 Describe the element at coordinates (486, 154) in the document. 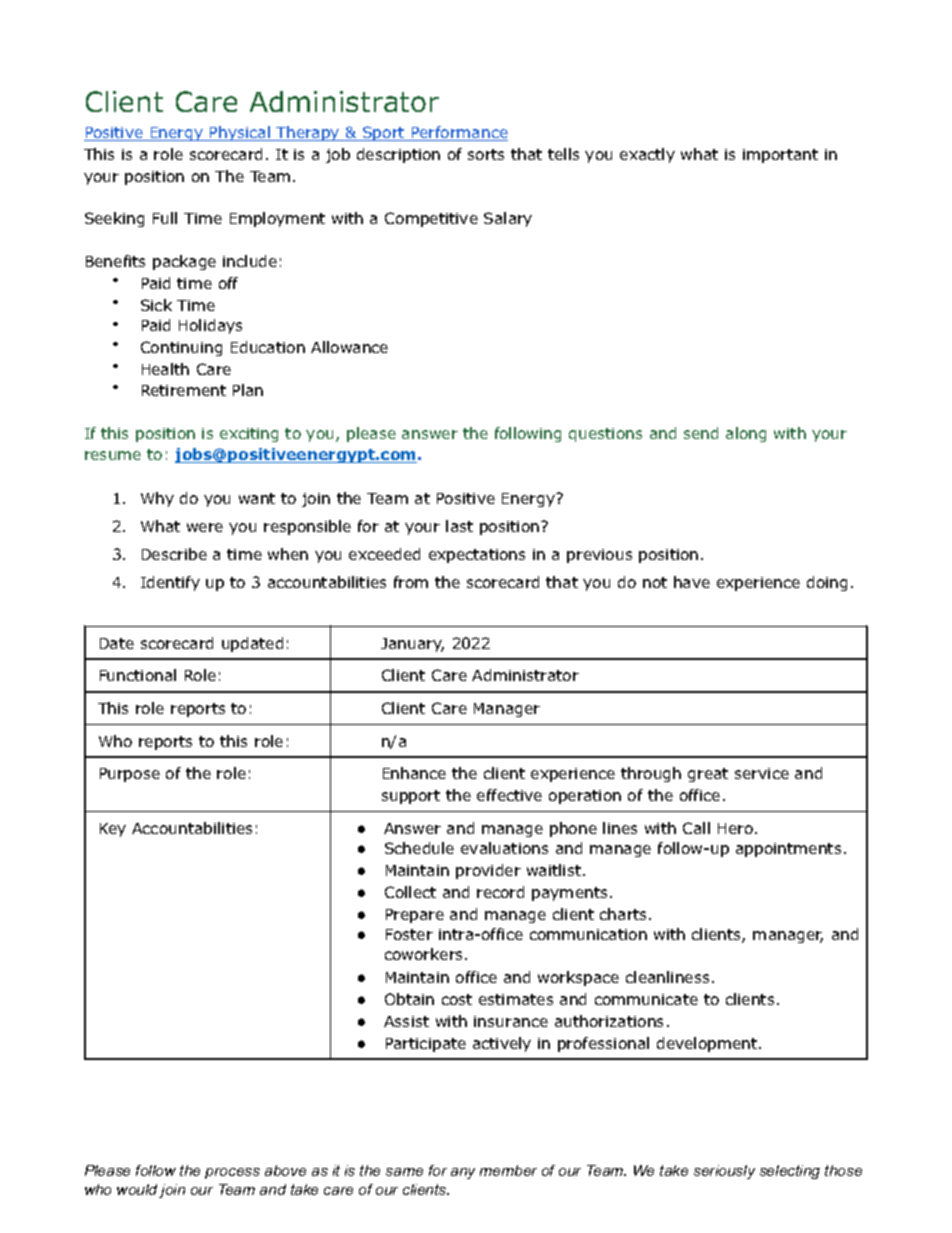

I see `sorts` at that location.
